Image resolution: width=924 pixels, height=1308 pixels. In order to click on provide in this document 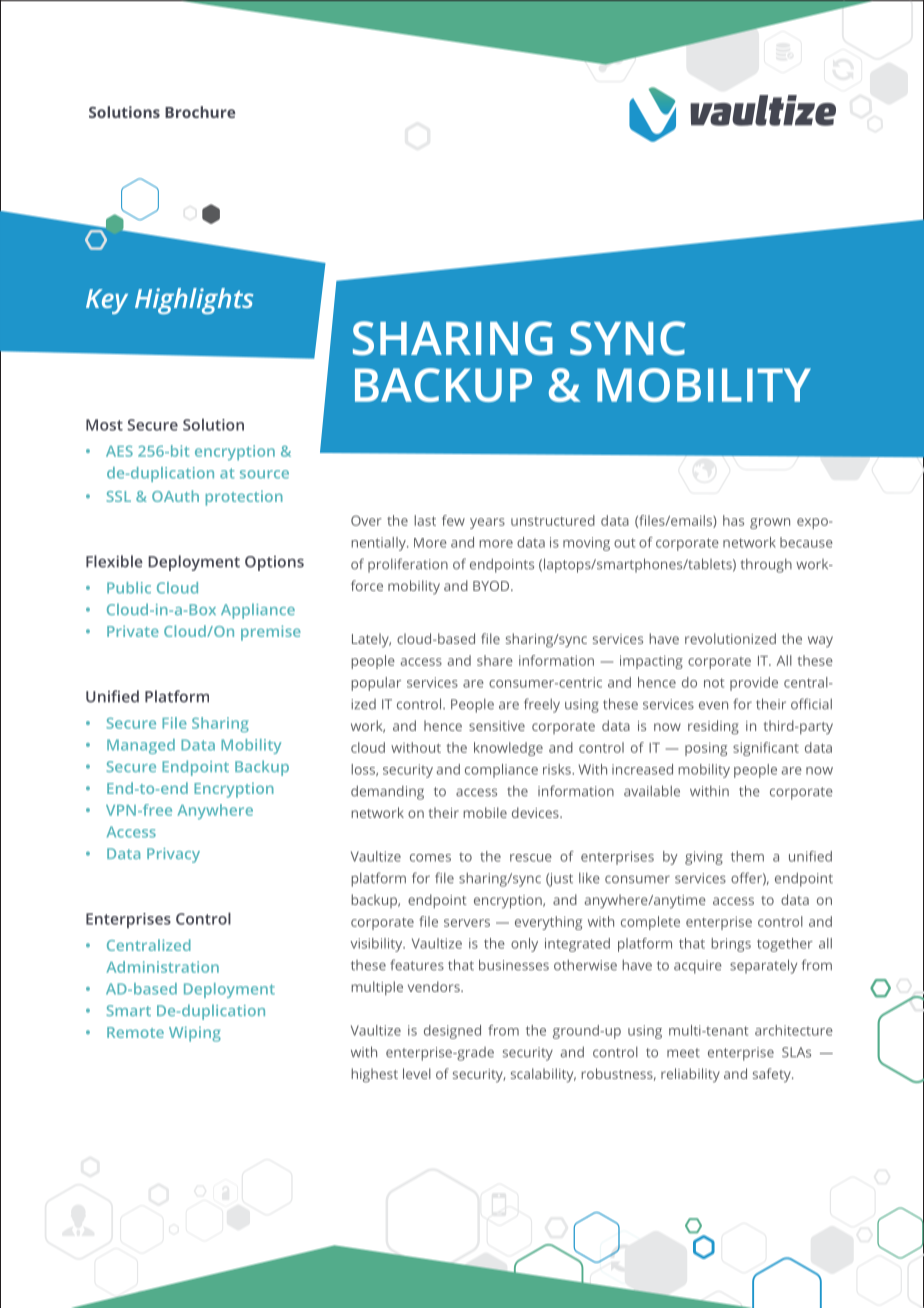, I will do `click(754, 684)`.
